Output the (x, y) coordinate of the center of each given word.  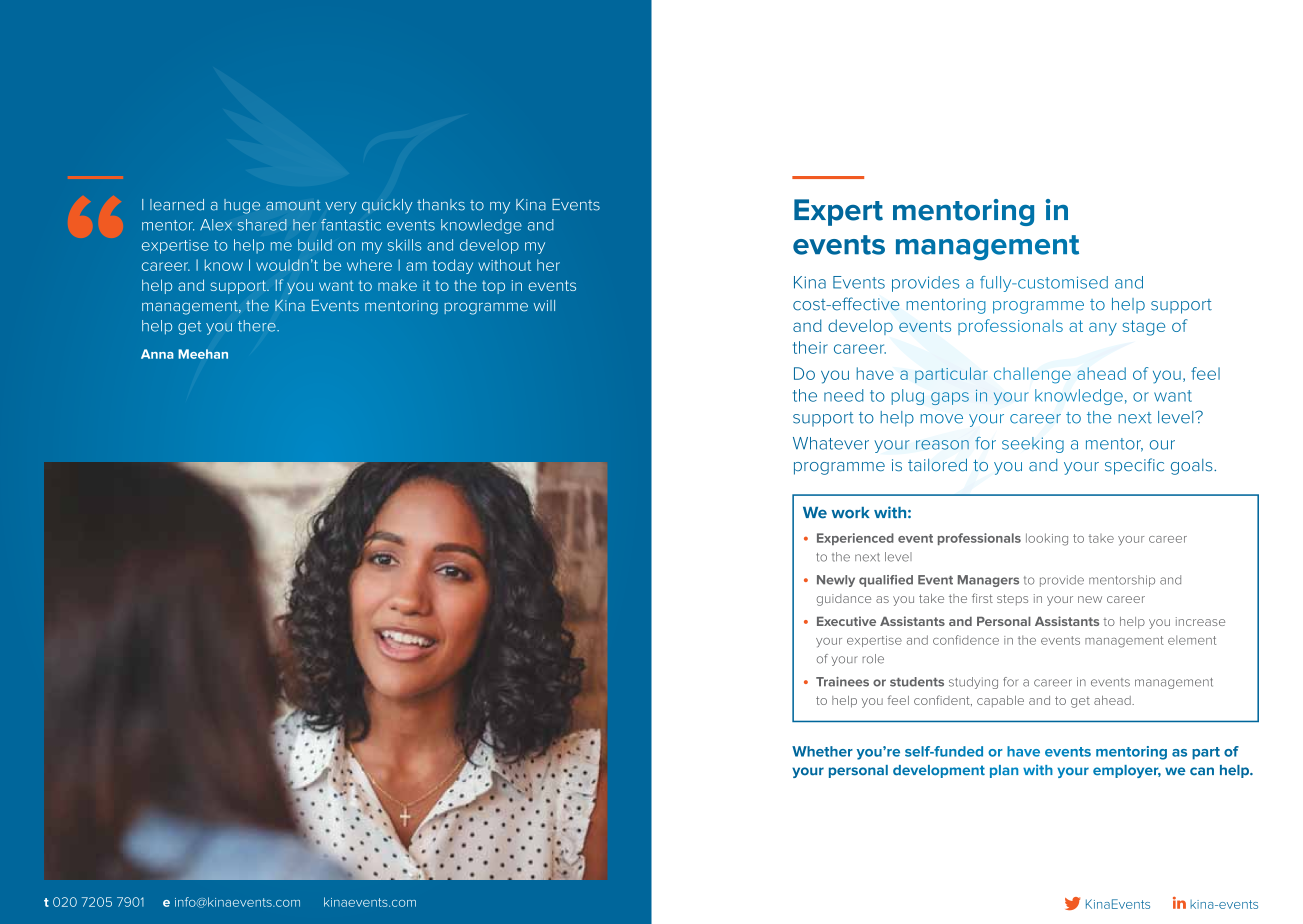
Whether (822, 751)
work (851, 513)
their (810, 347)
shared (262, 225)
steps (1012, 599)
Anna (157, 354)
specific (1134, 466)
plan (1004, 771)
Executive (846, 621)
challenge (1032, 375)
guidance (844, 600)
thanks (441, 205)
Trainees (842, 682)
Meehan (203, 354)
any (1103, 329)
